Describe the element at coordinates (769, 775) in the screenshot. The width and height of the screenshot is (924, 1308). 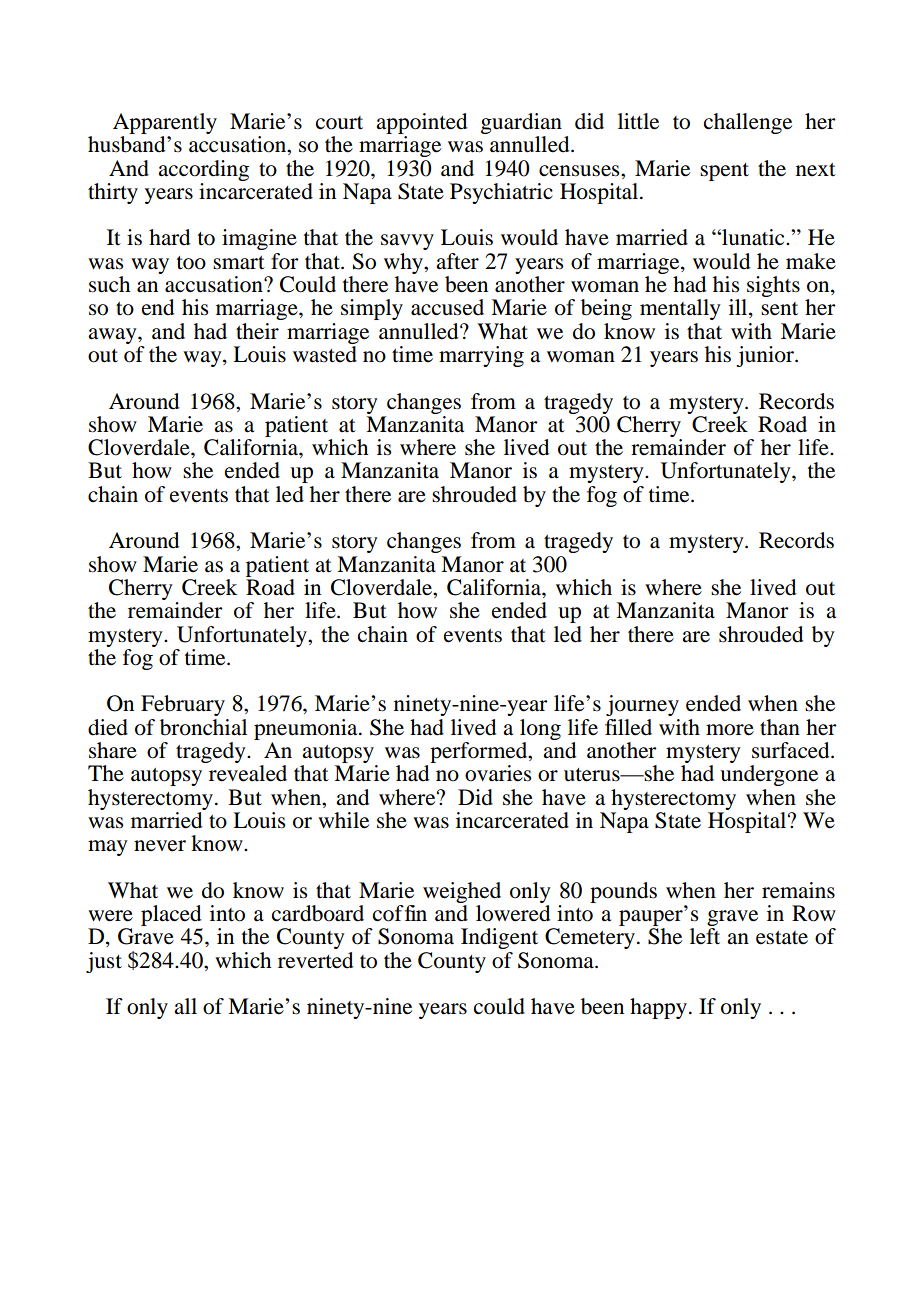
I see `undergone` at that location.
